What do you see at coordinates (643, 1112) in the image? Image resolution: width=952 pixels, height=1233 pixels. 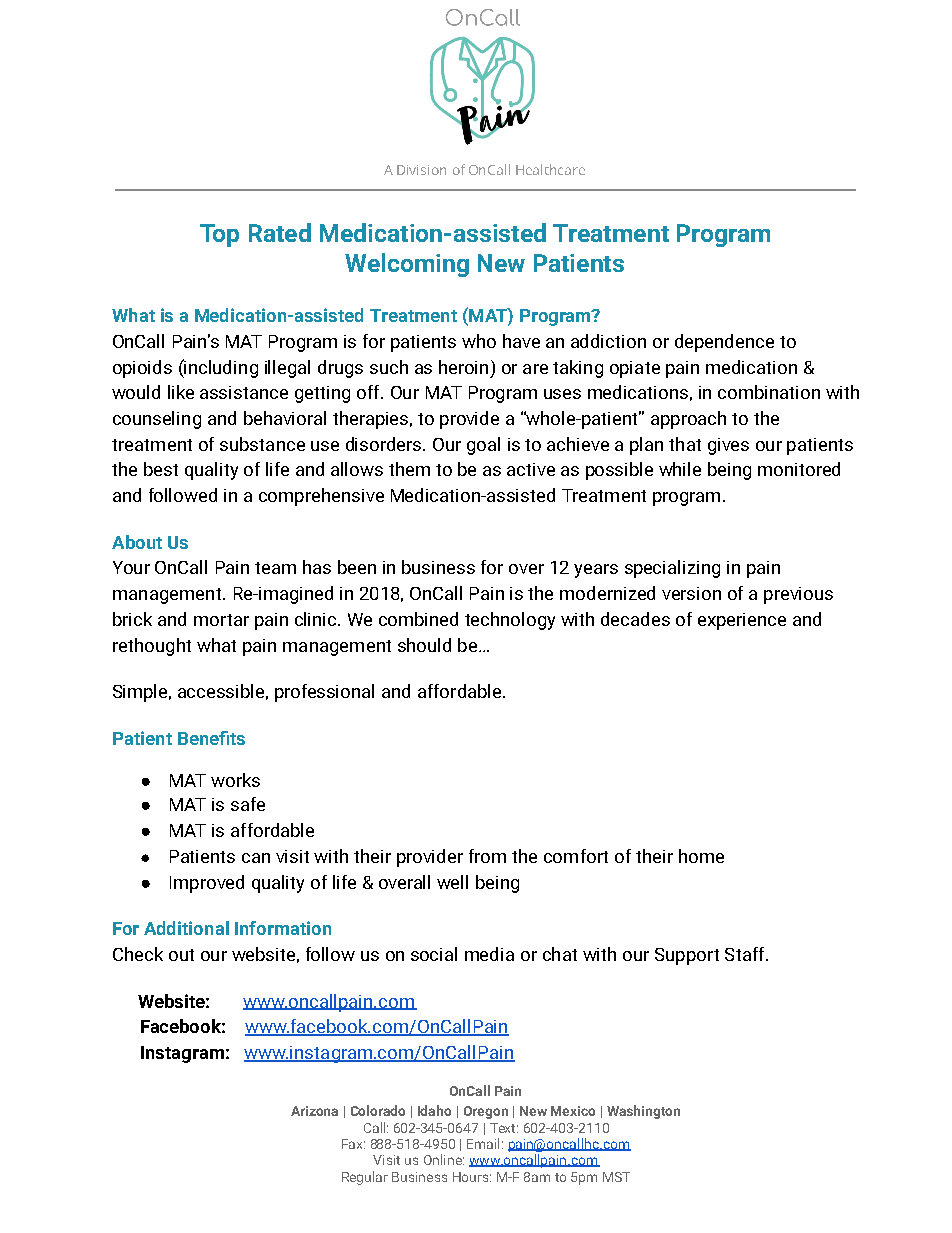 I see `Washington` at bounding box center [643, 1112].
